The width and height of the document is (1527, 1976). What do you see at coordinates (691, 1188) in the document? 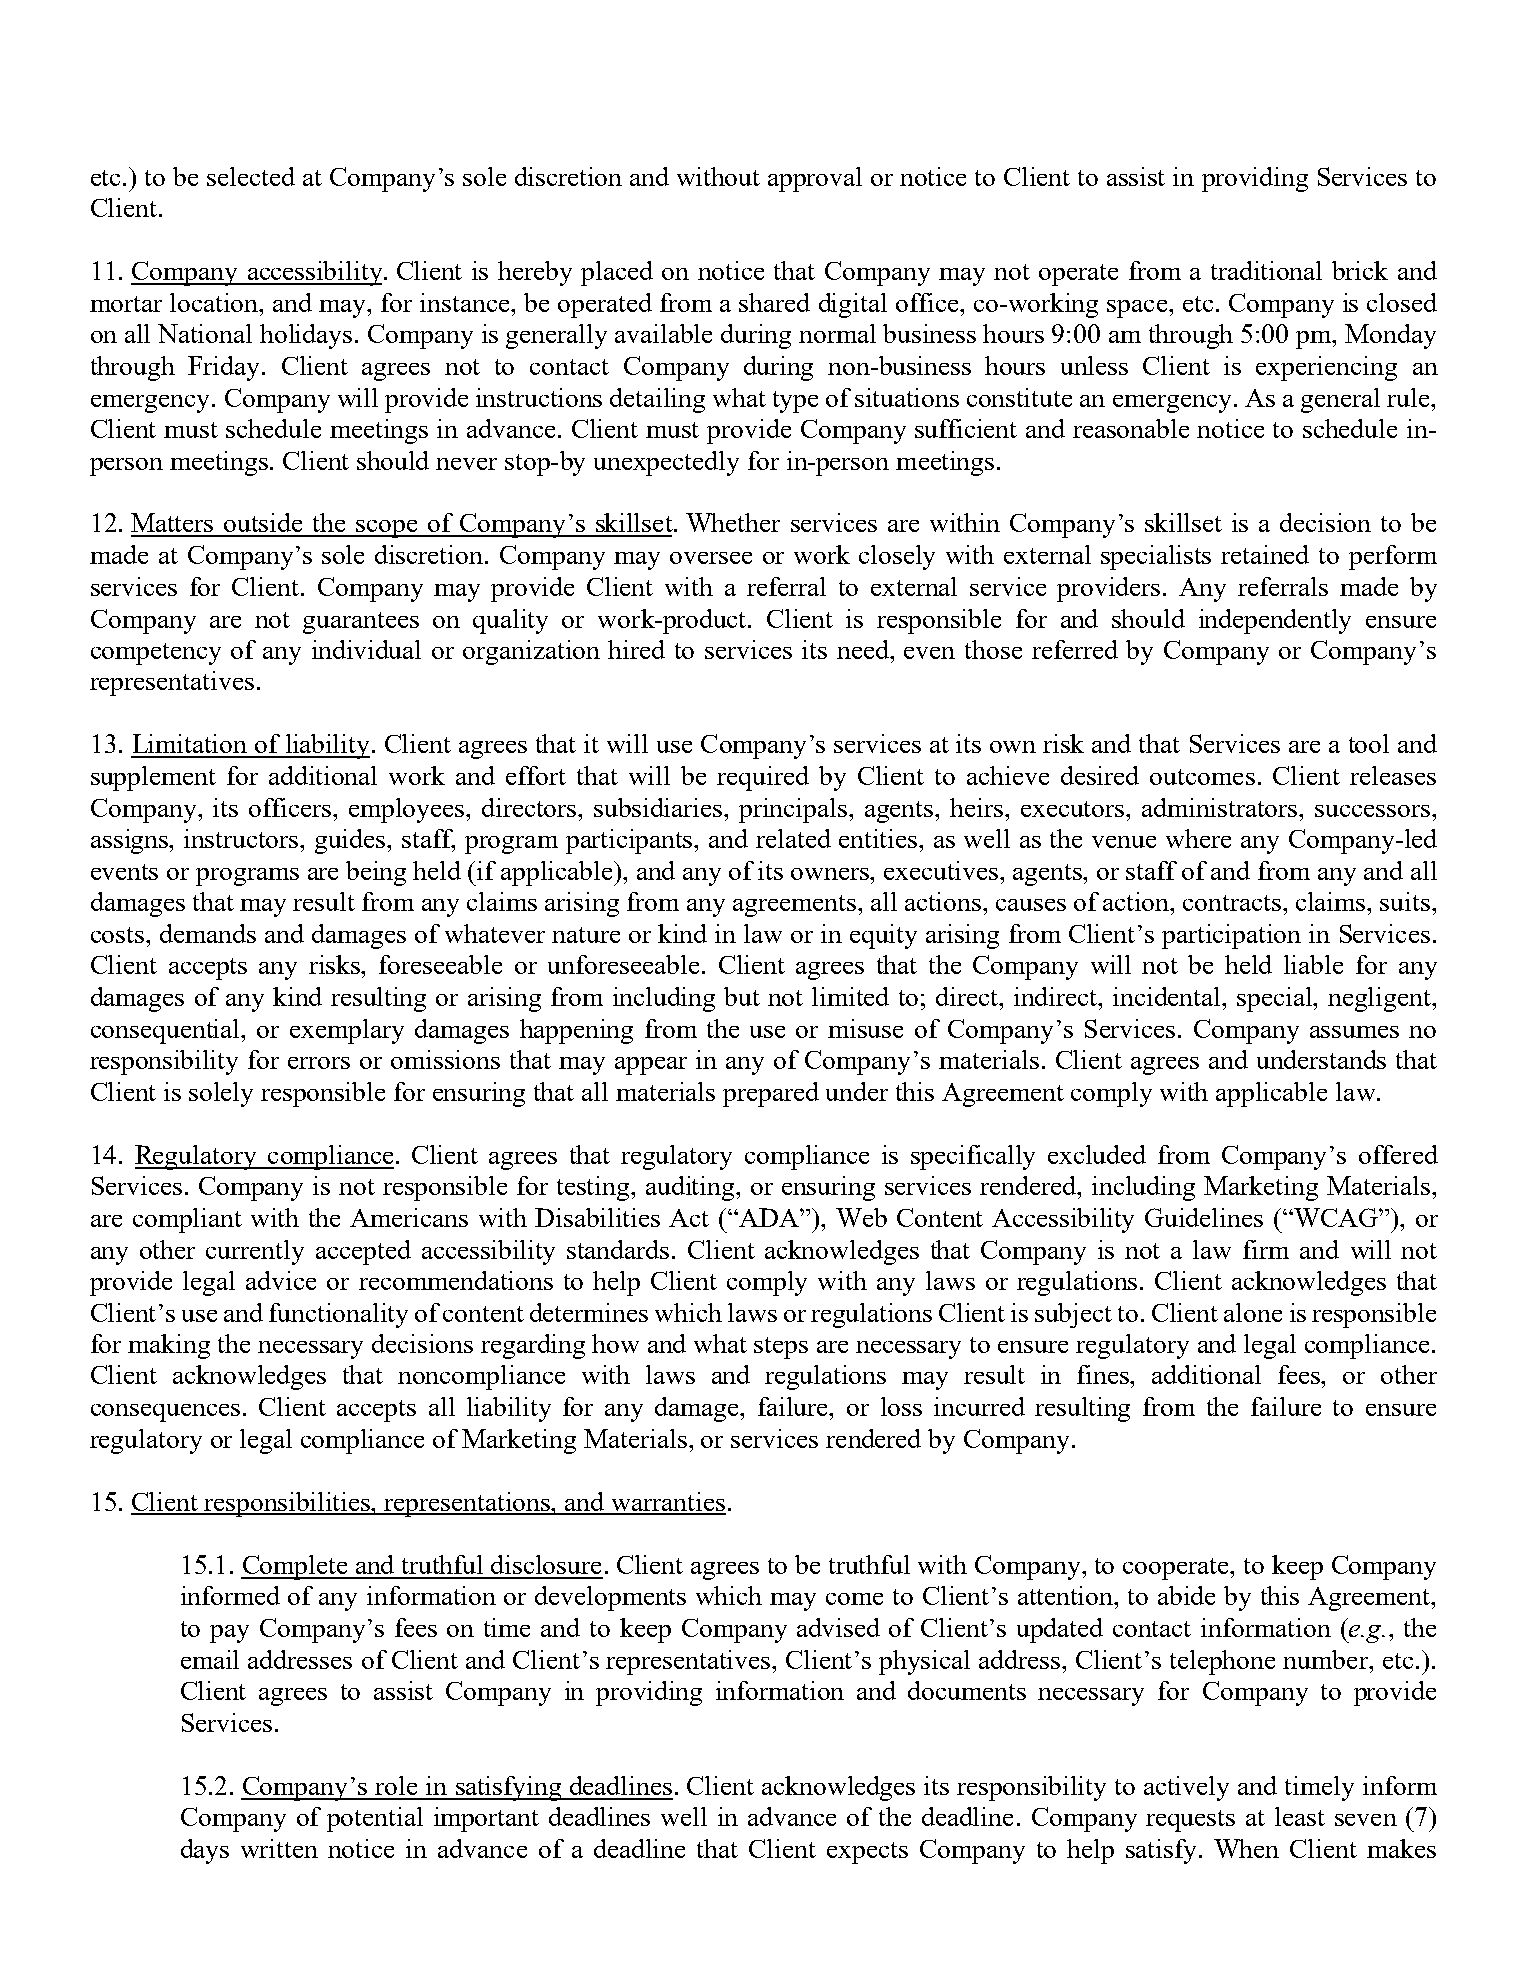
I see `auditing` at bounding box center [691, 1188].
